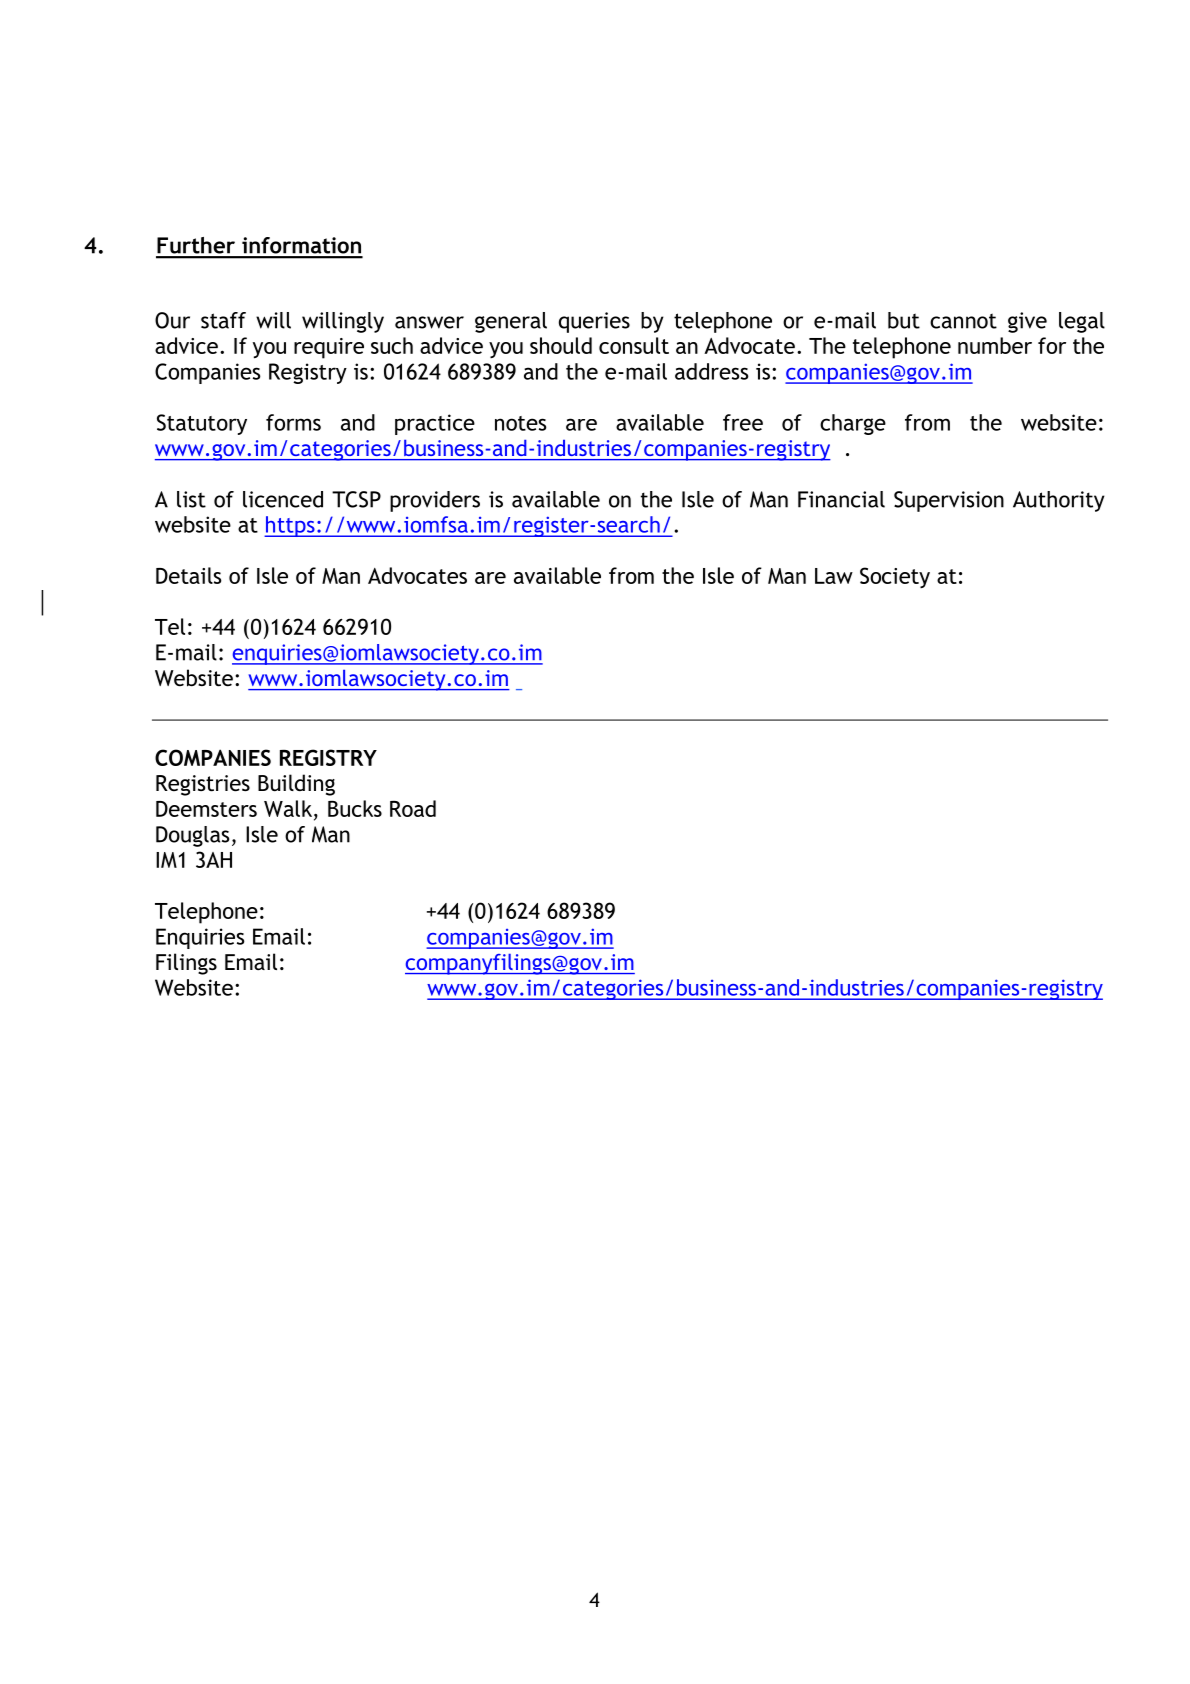  I want to click on require, so click(329, 348).
